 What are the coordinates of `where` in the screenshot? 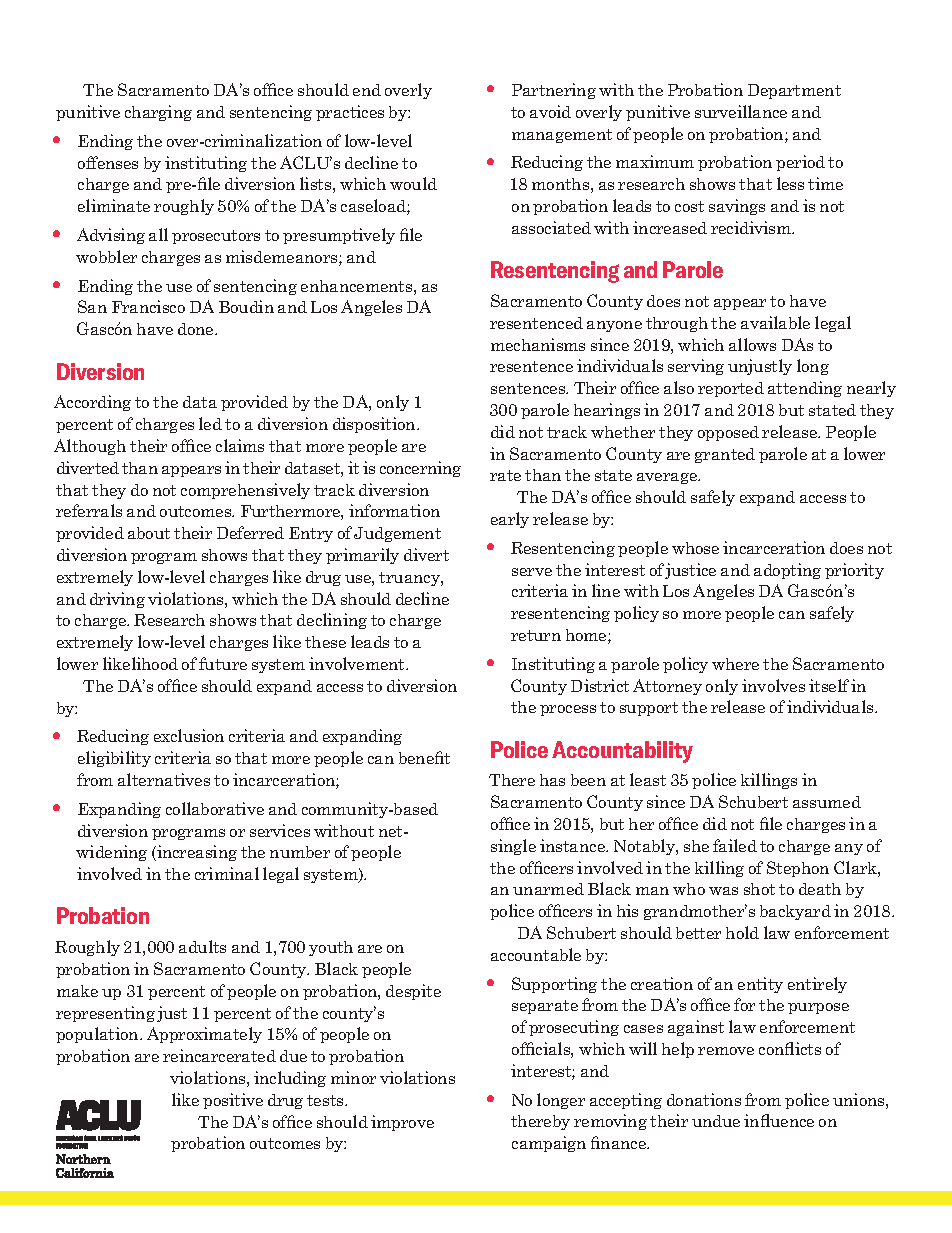 It's located at (735, 664).
